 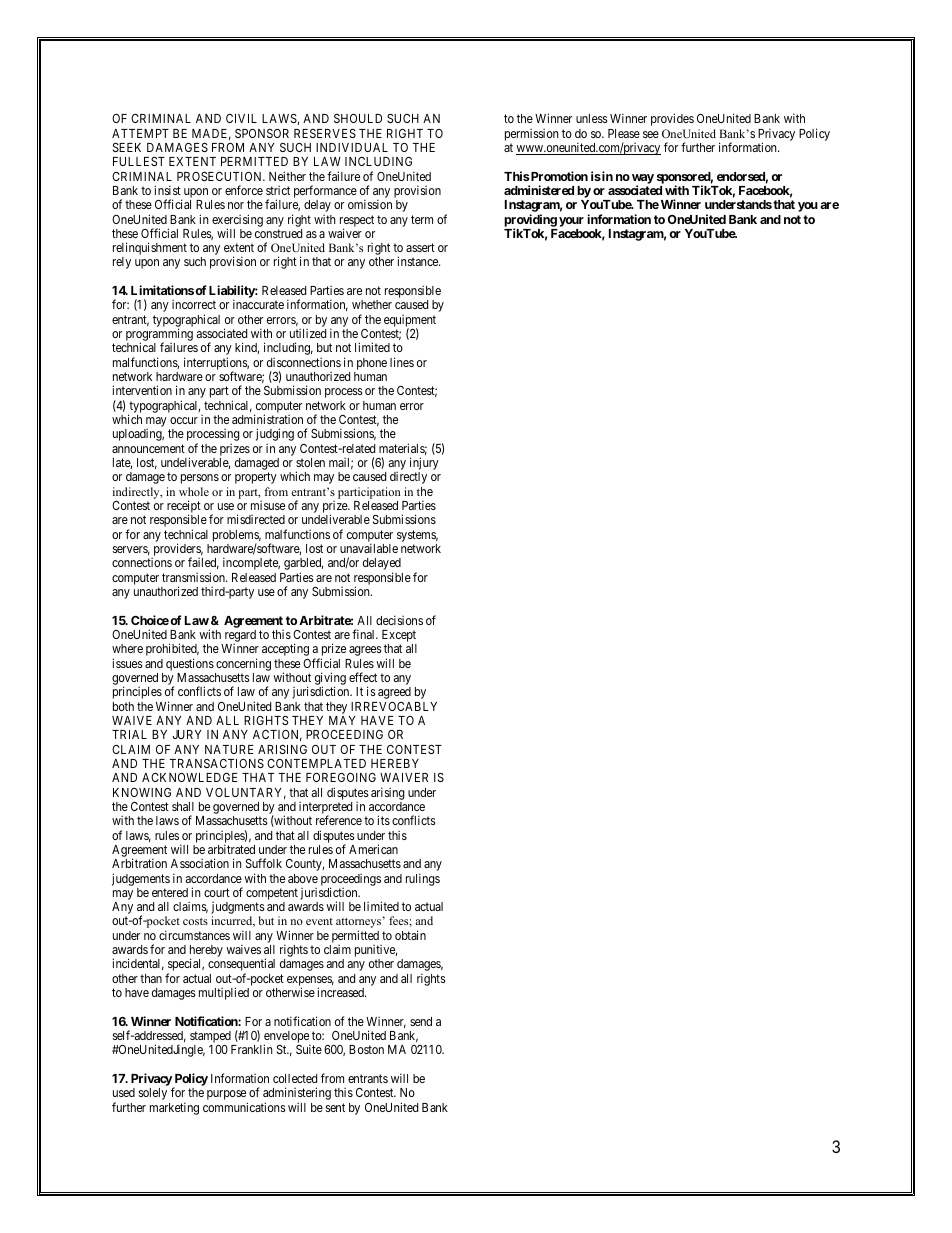 I want to click on Boston, so click(x=366, y=1049).
